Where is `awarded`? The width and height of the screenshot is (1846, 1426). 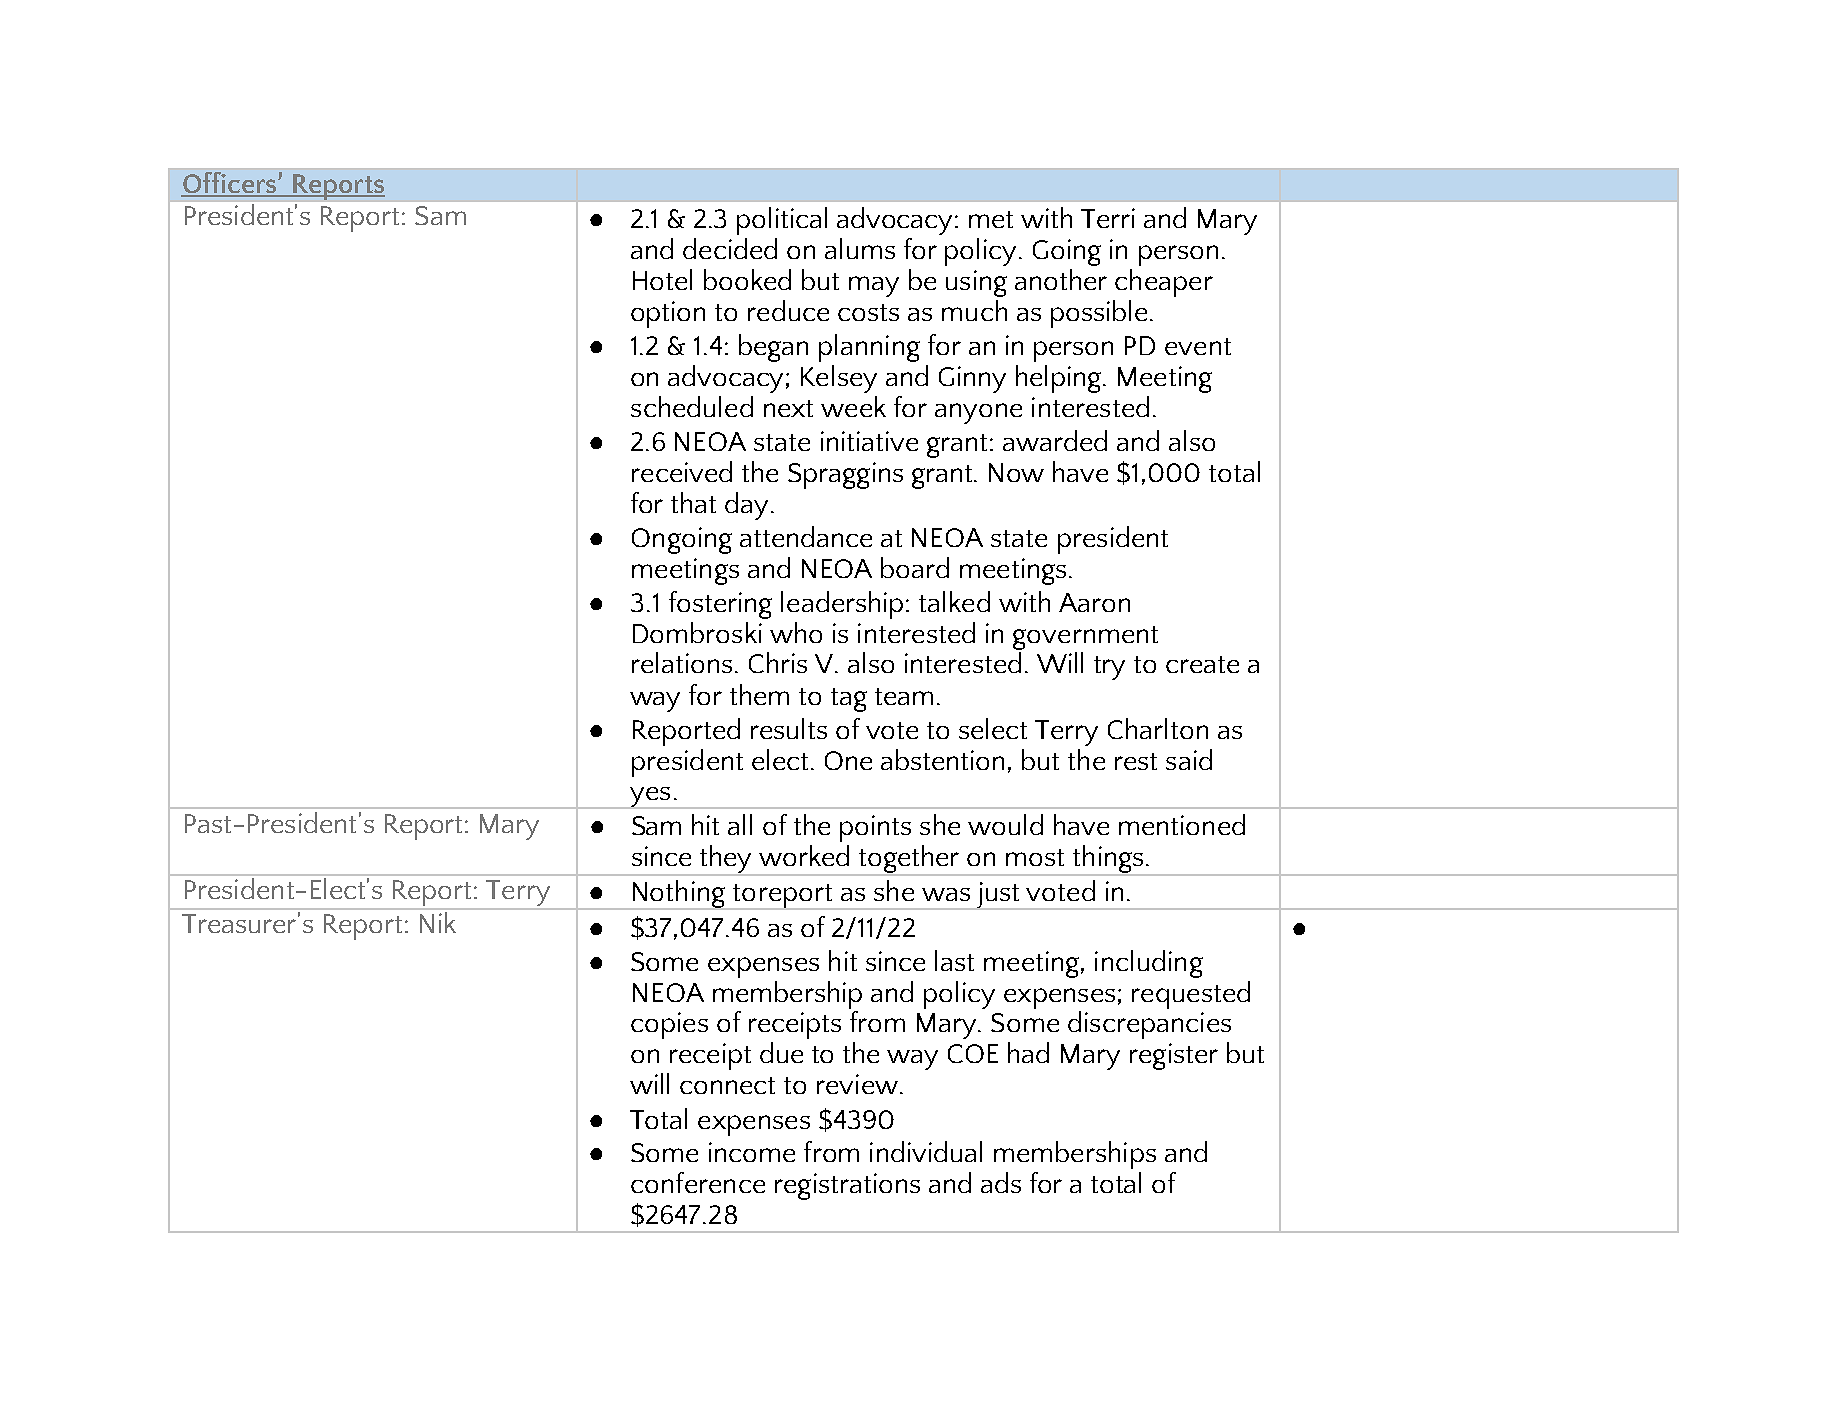 awarded is located at coordinates (1055, 440).
